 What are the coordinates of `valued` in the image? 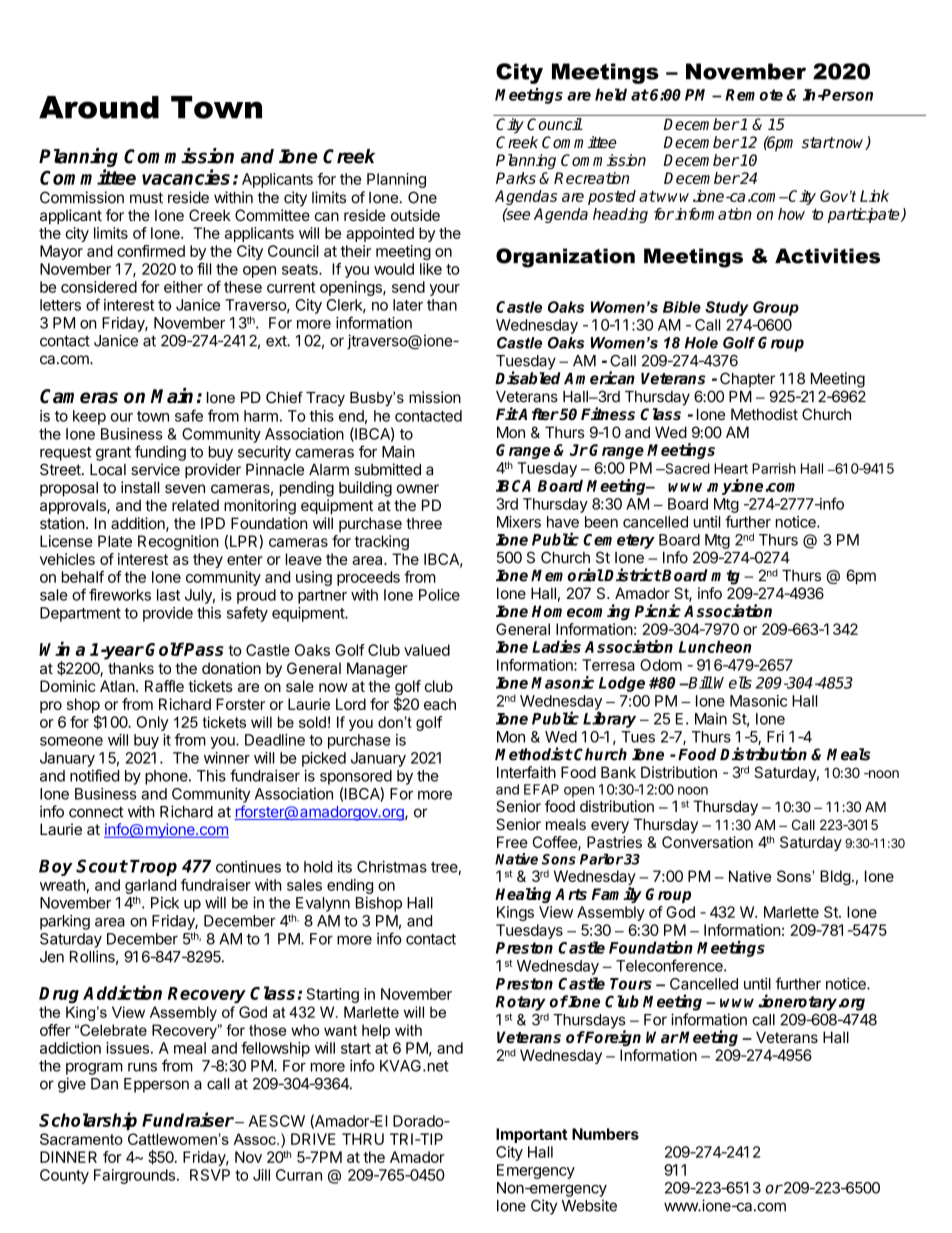 It's located at (427, 650).
